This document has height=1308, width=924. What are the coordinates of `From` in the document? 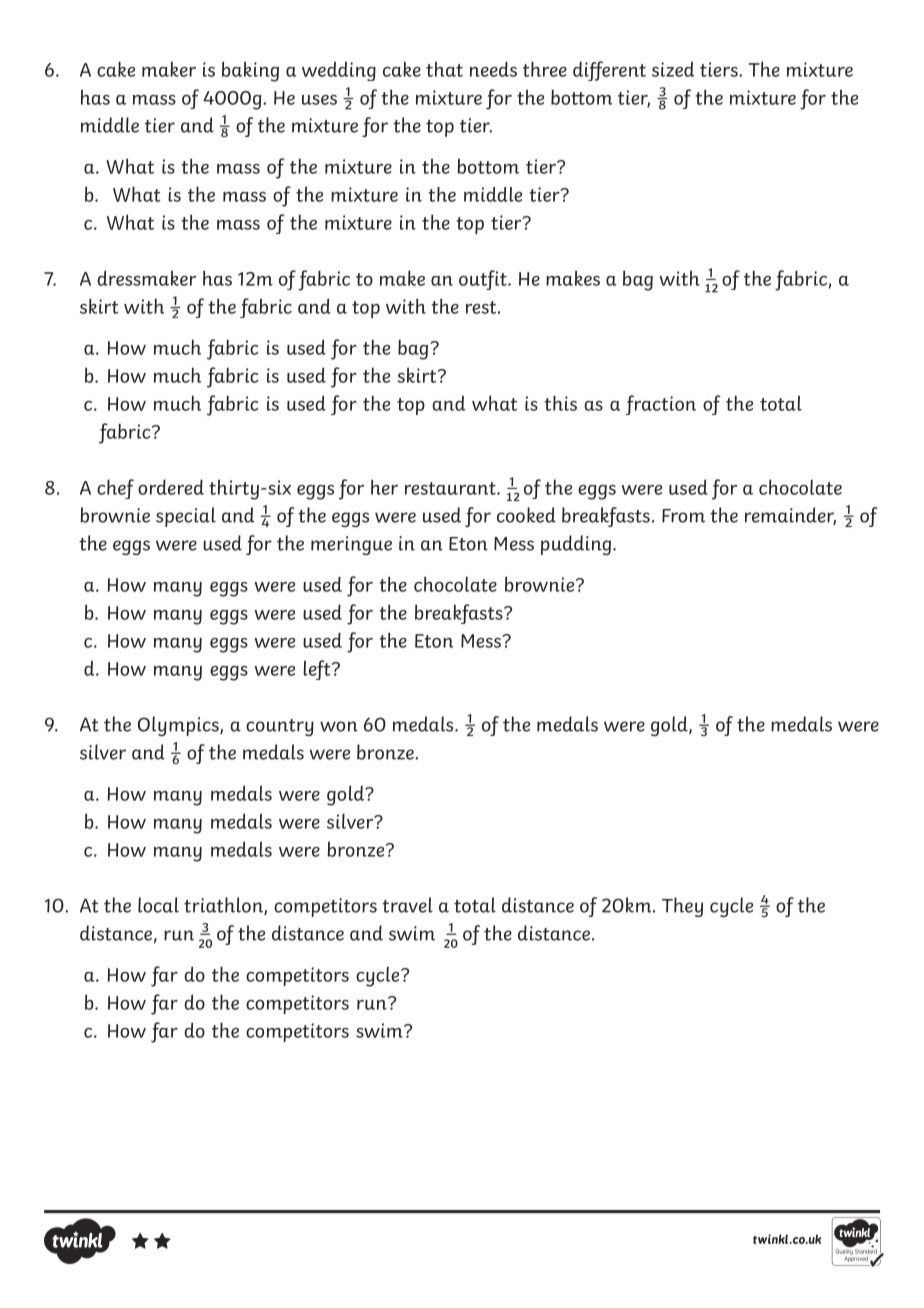 It's located at (683, 516).
